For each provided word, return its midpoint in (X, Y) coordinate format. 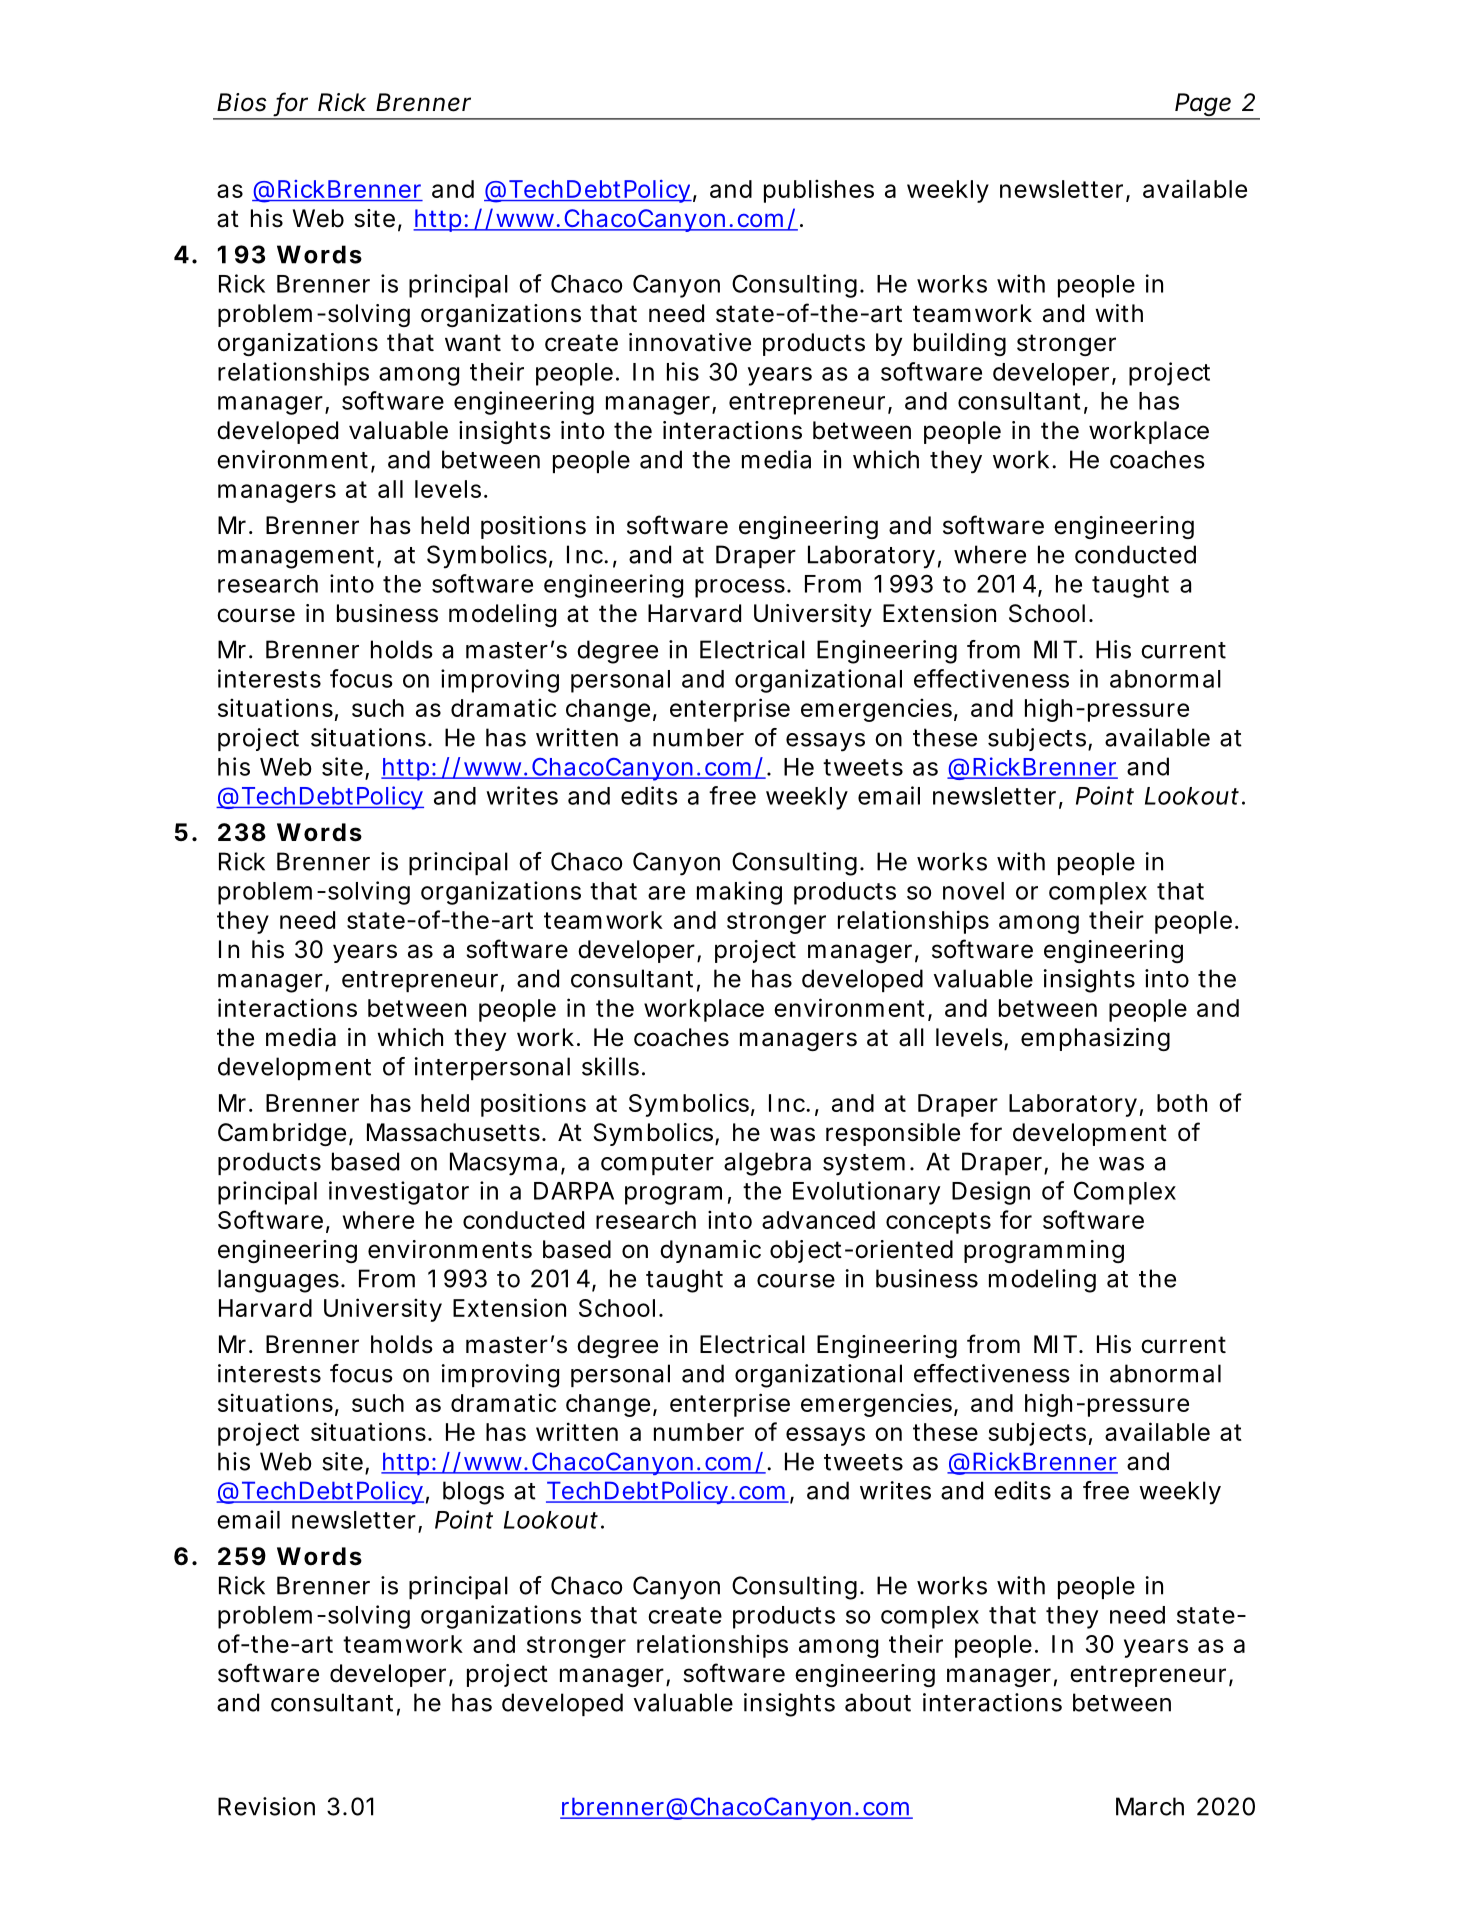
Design (991, 1193)
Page (1206, 106)
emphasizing (1095, 1039)
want (473, 343)
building (960, 344)
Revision (266, 1806)
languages (281, 1281)
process (743, 588)
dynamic (710, 1251)
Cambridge (285, 1134)
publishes (819, 191)
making (739, 893)
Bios (242, 102)
